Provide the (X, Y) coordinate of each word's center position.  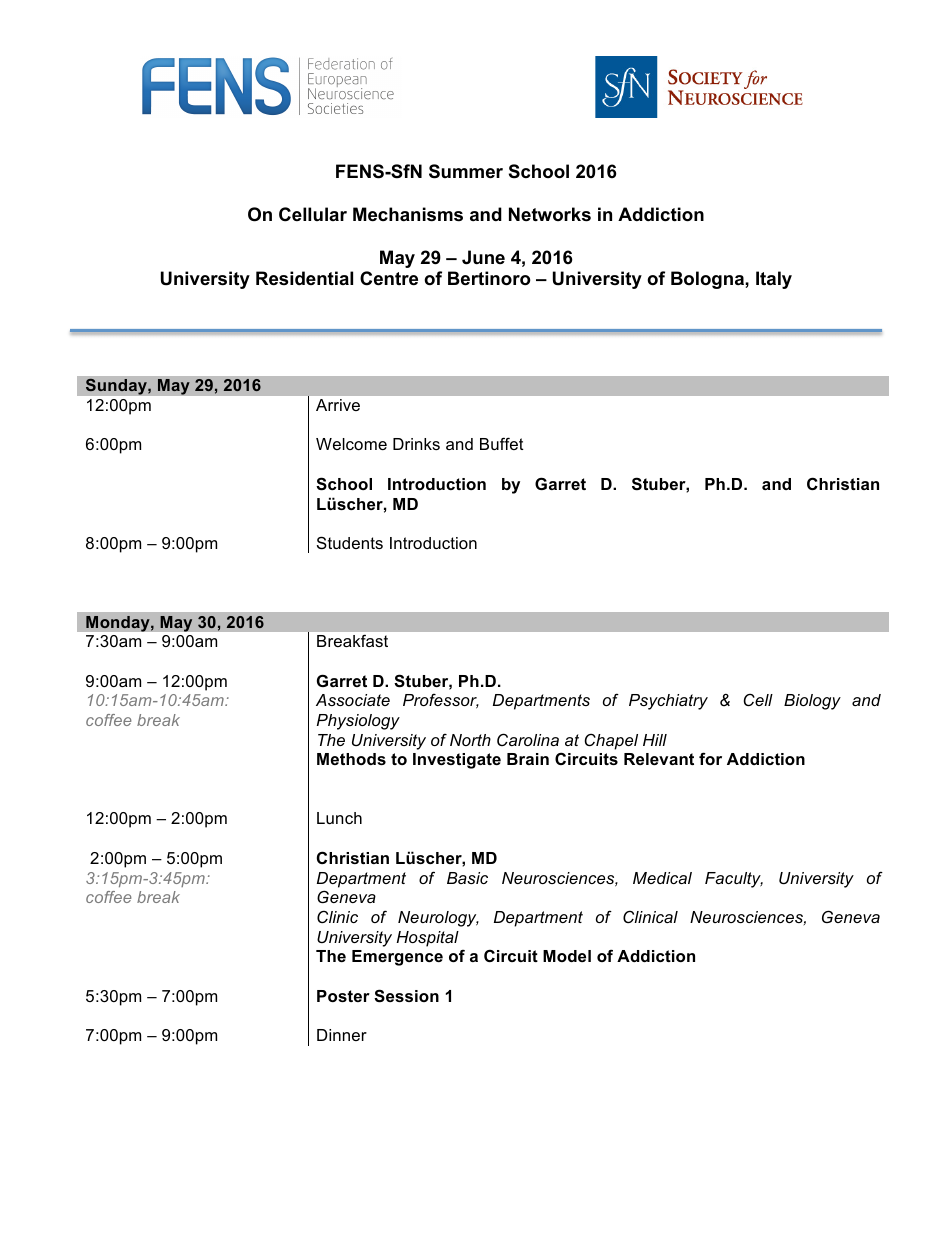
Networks (550, 214)
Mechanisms (408, 214)
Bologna (708, 280)
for (710, 758)
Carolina (528, 739)
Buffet (502, 443)
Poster (343, 996)
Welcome (351, 444)
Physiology (358, 722)
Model (567, 956)
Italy (774, 280)
